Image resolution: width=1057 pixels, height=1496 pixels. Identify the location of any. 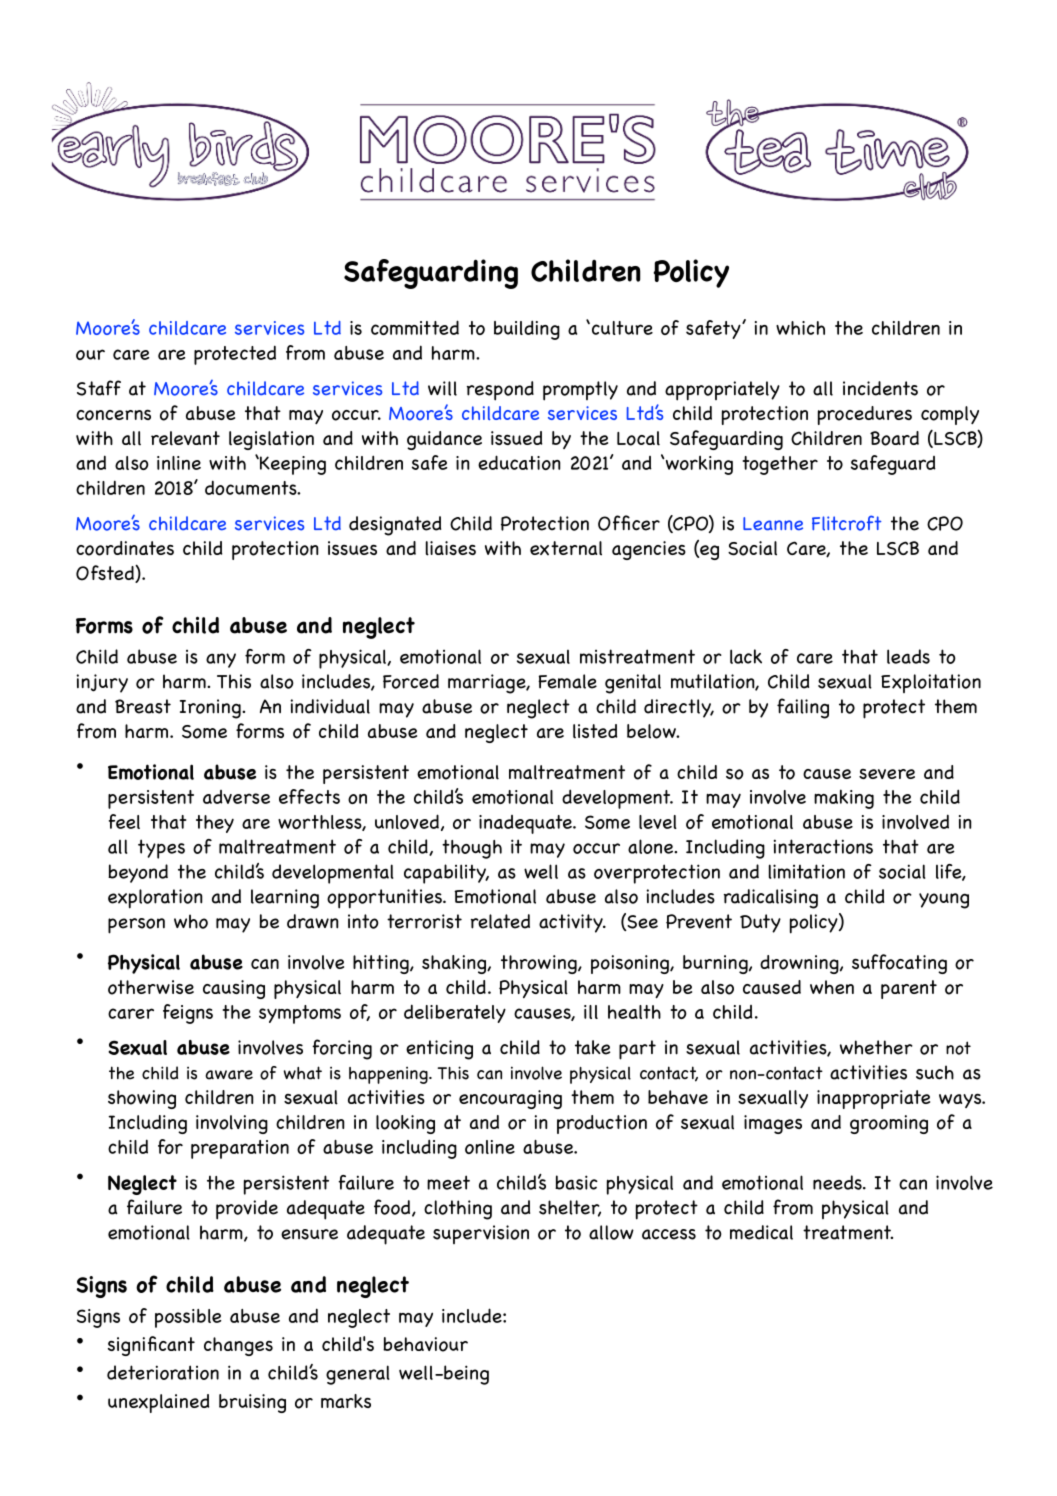
(221, 660).
